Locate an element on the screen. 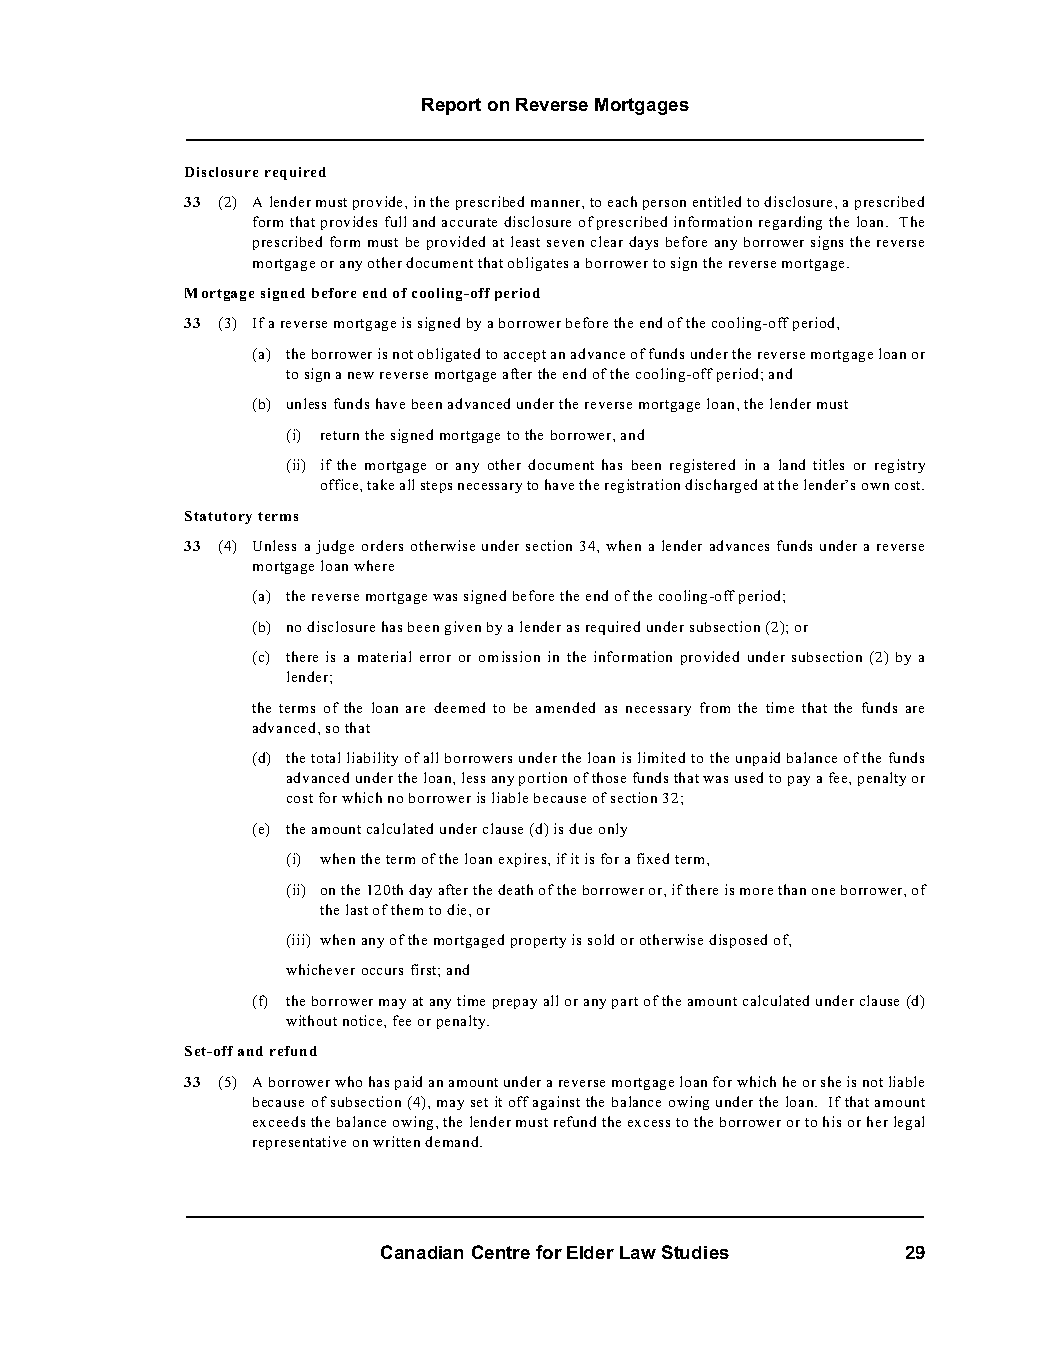 The width and height of the screenshot is (1047, 1355). one is located at coordinates (823, 891).
